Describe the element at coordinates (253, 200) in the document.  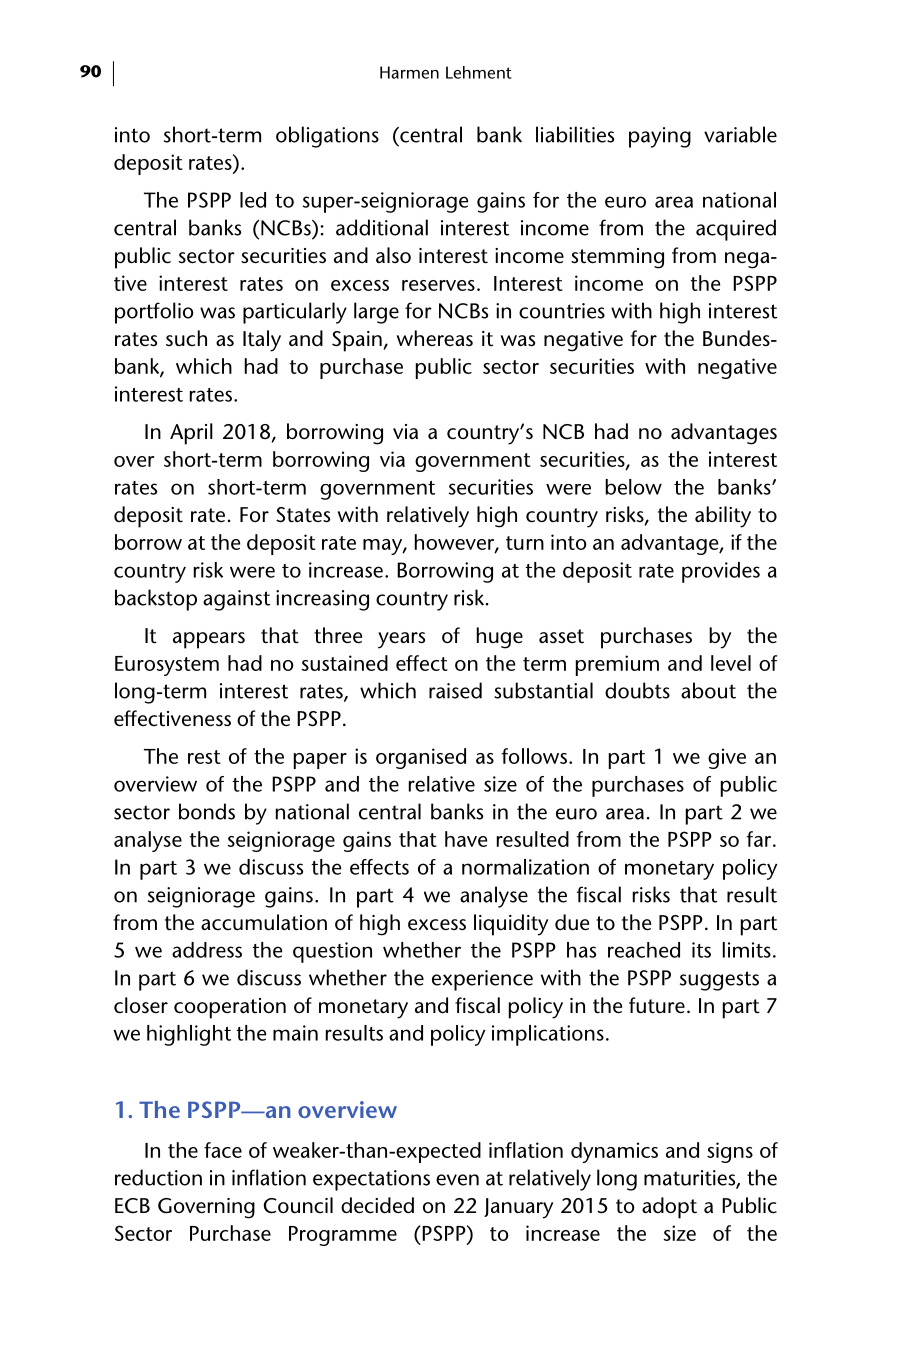
I see `led` at that location.
